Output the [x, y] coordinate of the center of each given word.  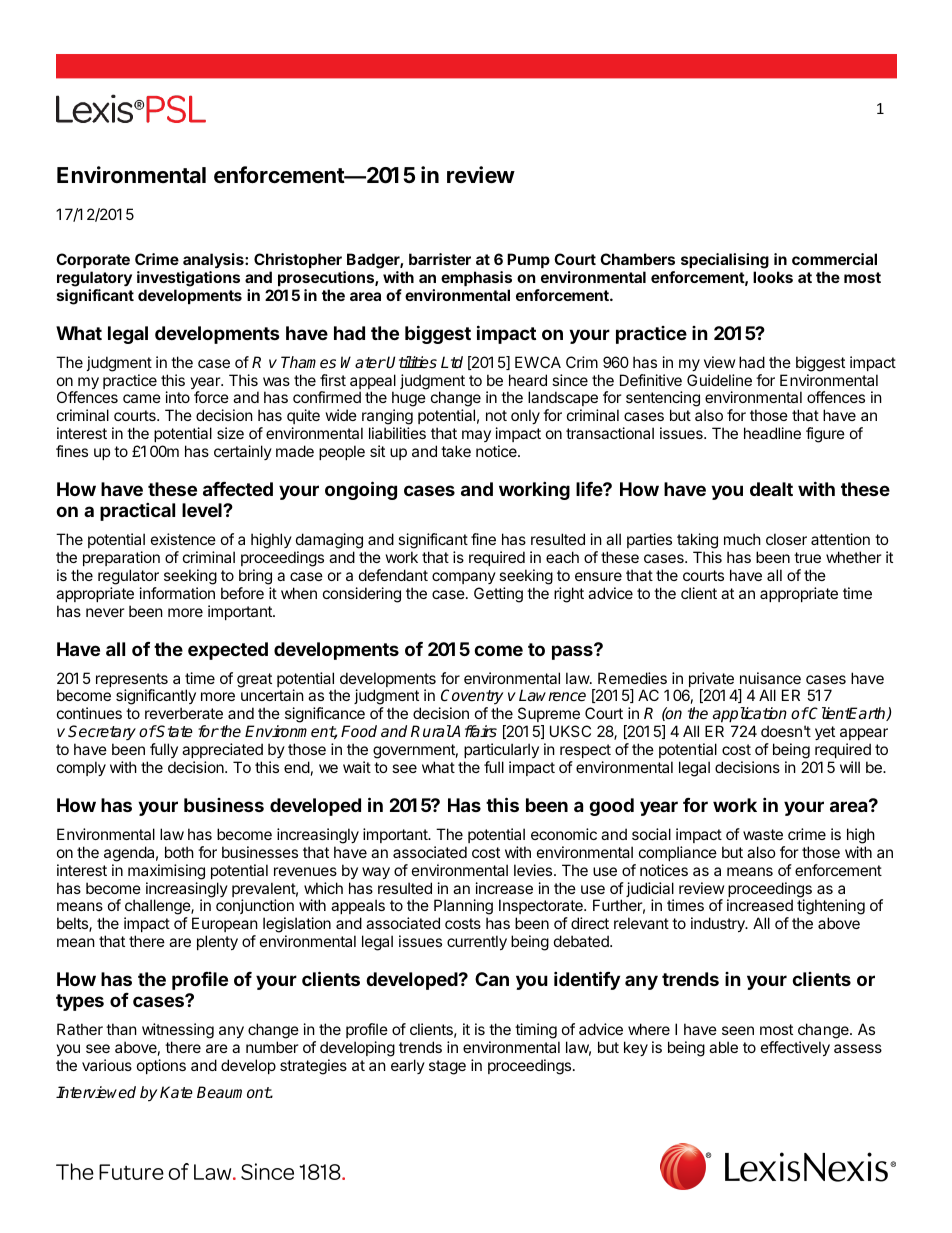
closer [786, 539]
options [161, 1066]
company [464, 578]
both [179, 852]
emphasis [476, 278]
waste [763, 834]
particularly [501, 752]
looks [773, 277]
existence [183, 539]
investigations [188, 279]
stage [447, 1067]
